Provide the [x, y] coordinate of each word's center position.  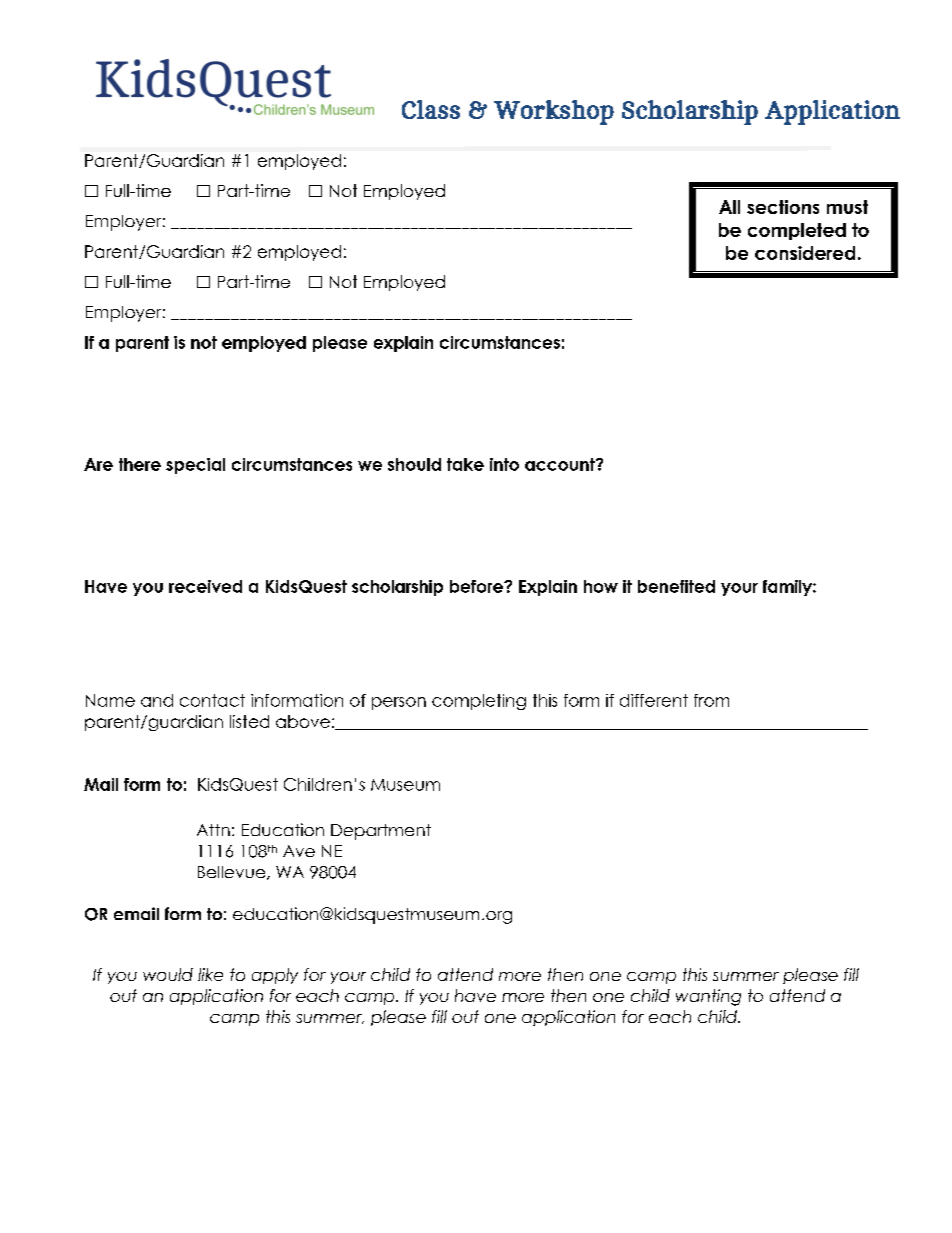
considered [805, 253]
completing [479, 702]
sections [783, 207]
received [205, 586]
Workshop [554, 112]
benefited [676, 586]
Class [431, 109]
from [711, 700]
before [477, 586]
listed [249, 721]
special [195, 466]
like [210, 974]
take [465, 464]
